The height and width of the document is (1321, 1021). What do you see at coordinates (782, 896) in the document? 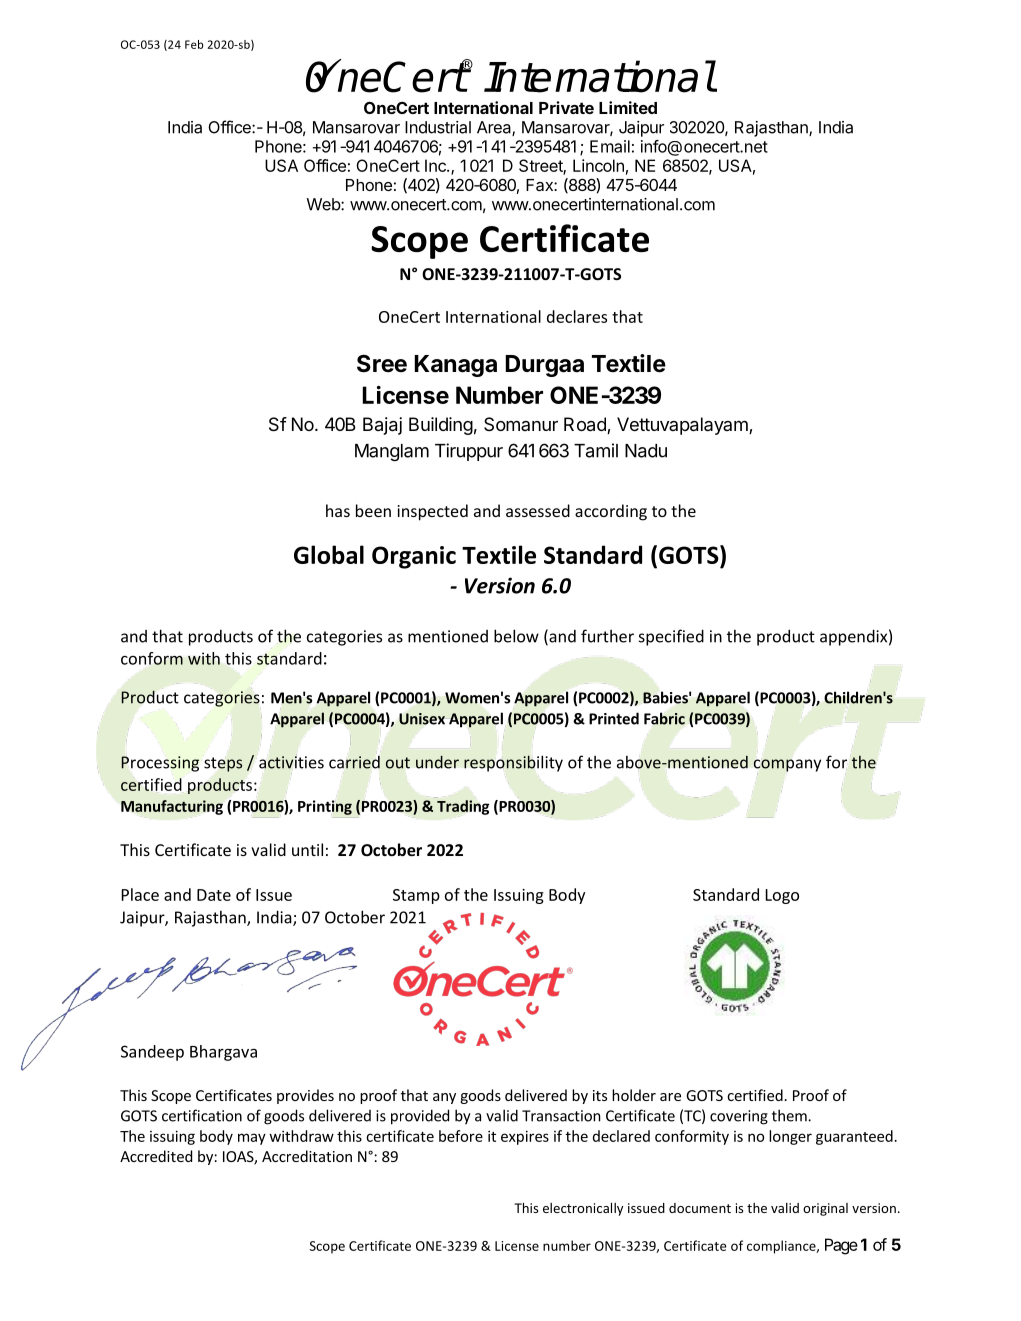
I see `Logo` at bounding box center [782, 896].
